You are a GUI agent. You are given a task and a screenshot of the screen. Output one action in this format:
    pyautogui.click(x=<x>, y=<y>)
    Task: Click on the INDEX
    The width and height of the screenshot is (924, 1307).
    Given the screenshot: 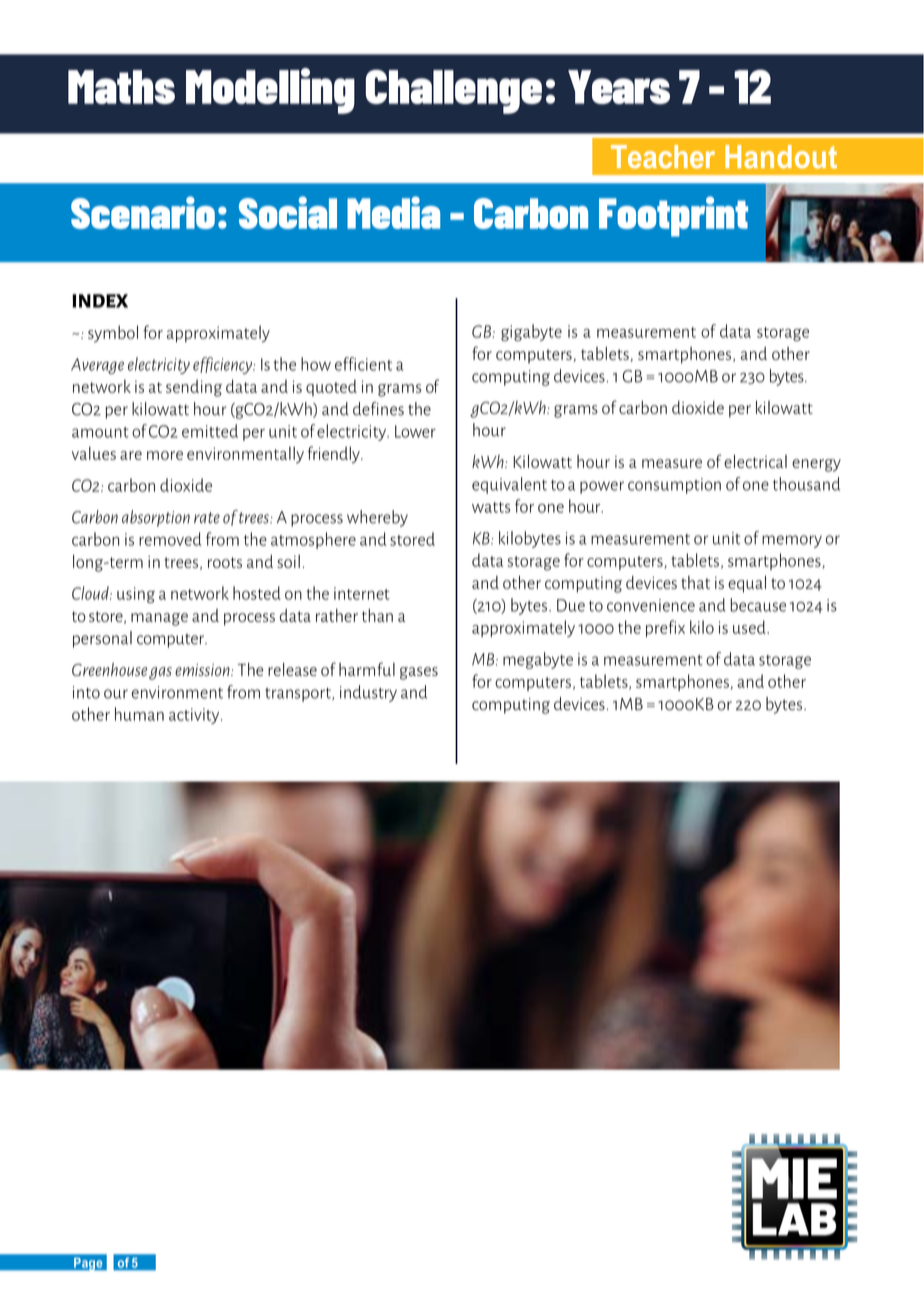 What is the action you would take?
    pyautogui.click(x=100, y=301)
